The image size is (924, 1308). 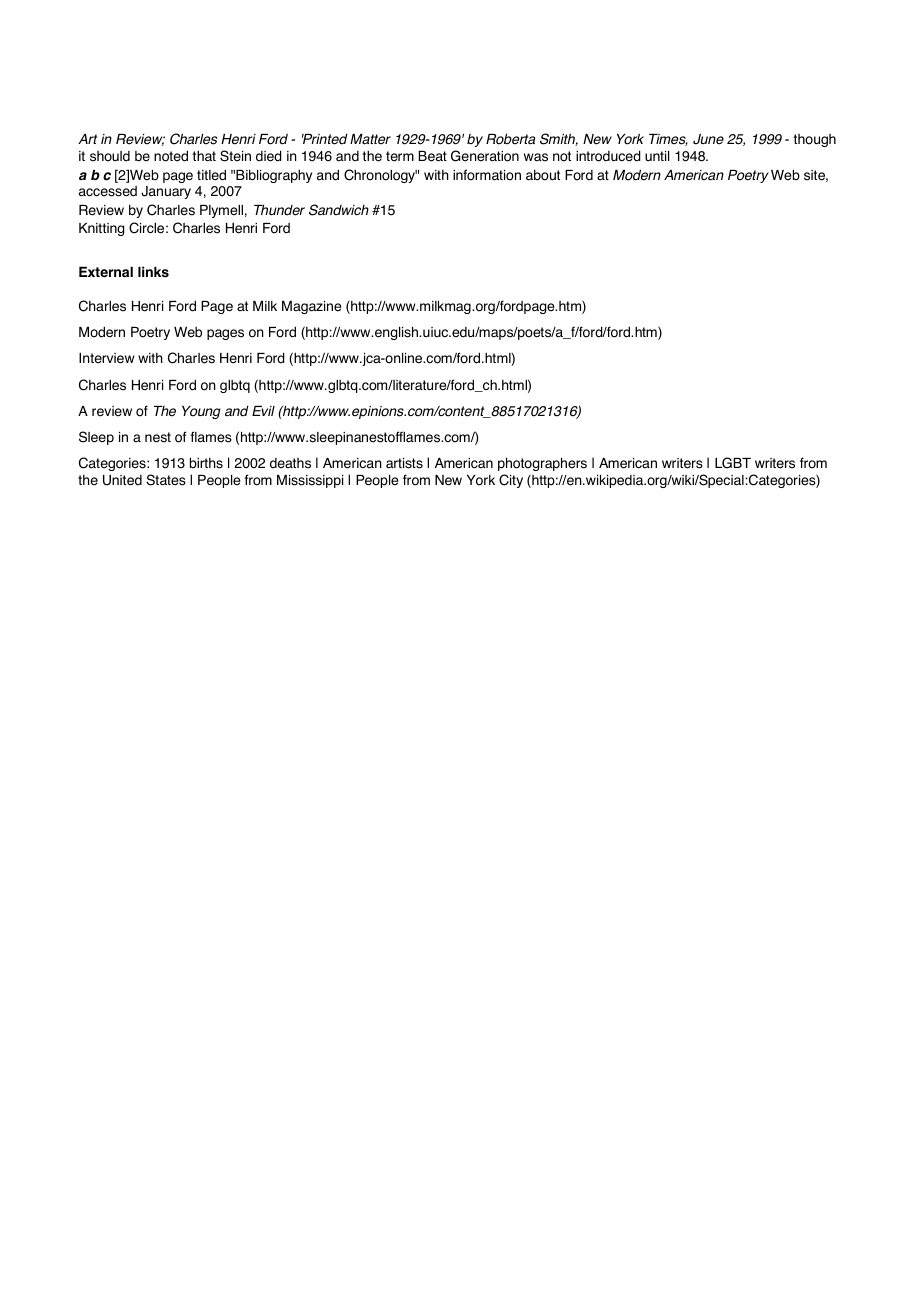 I want to click on noted, so click(x=171, y=156).
